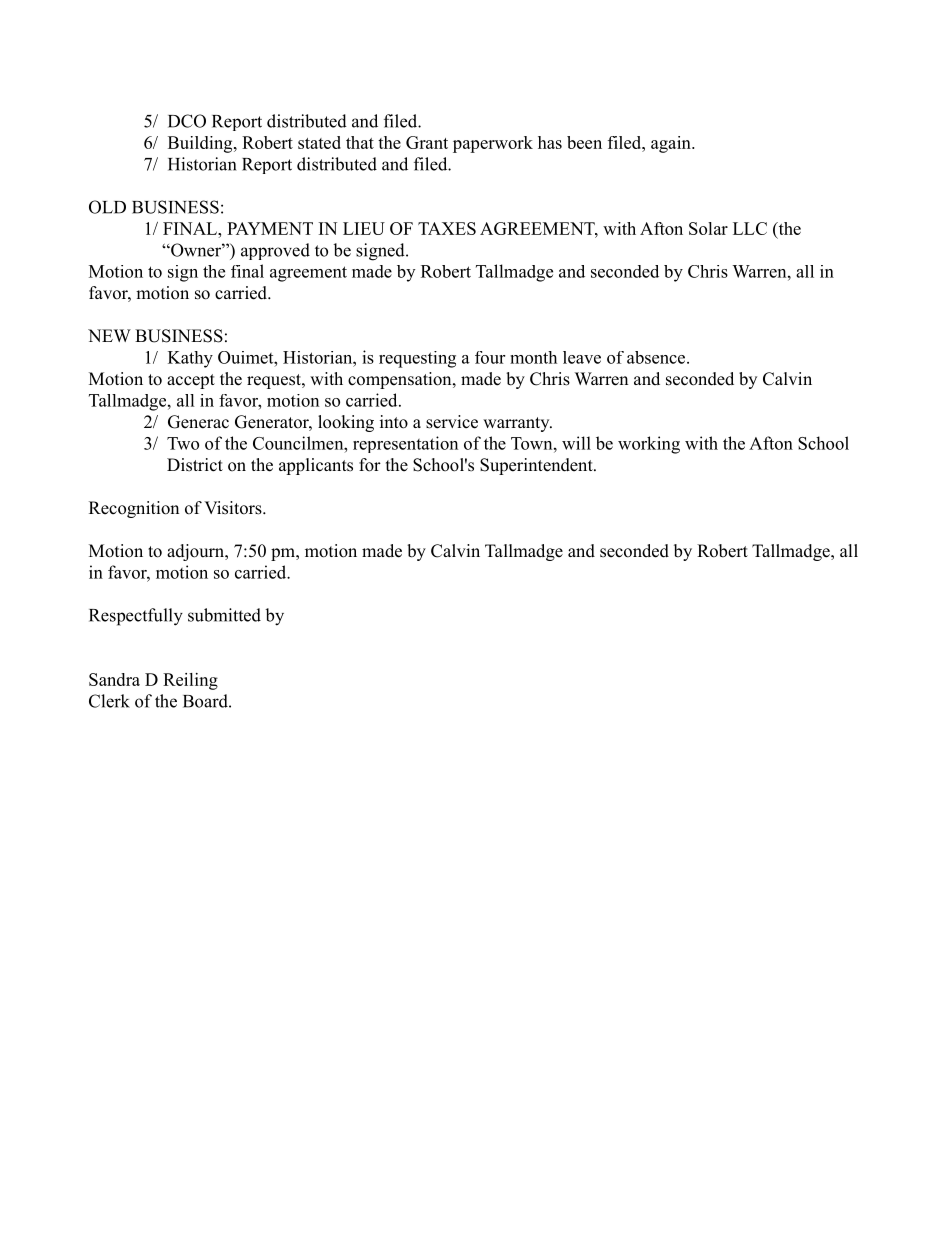 The image size is (952, 1233). I want to click on compensation, so click(401, 380).
